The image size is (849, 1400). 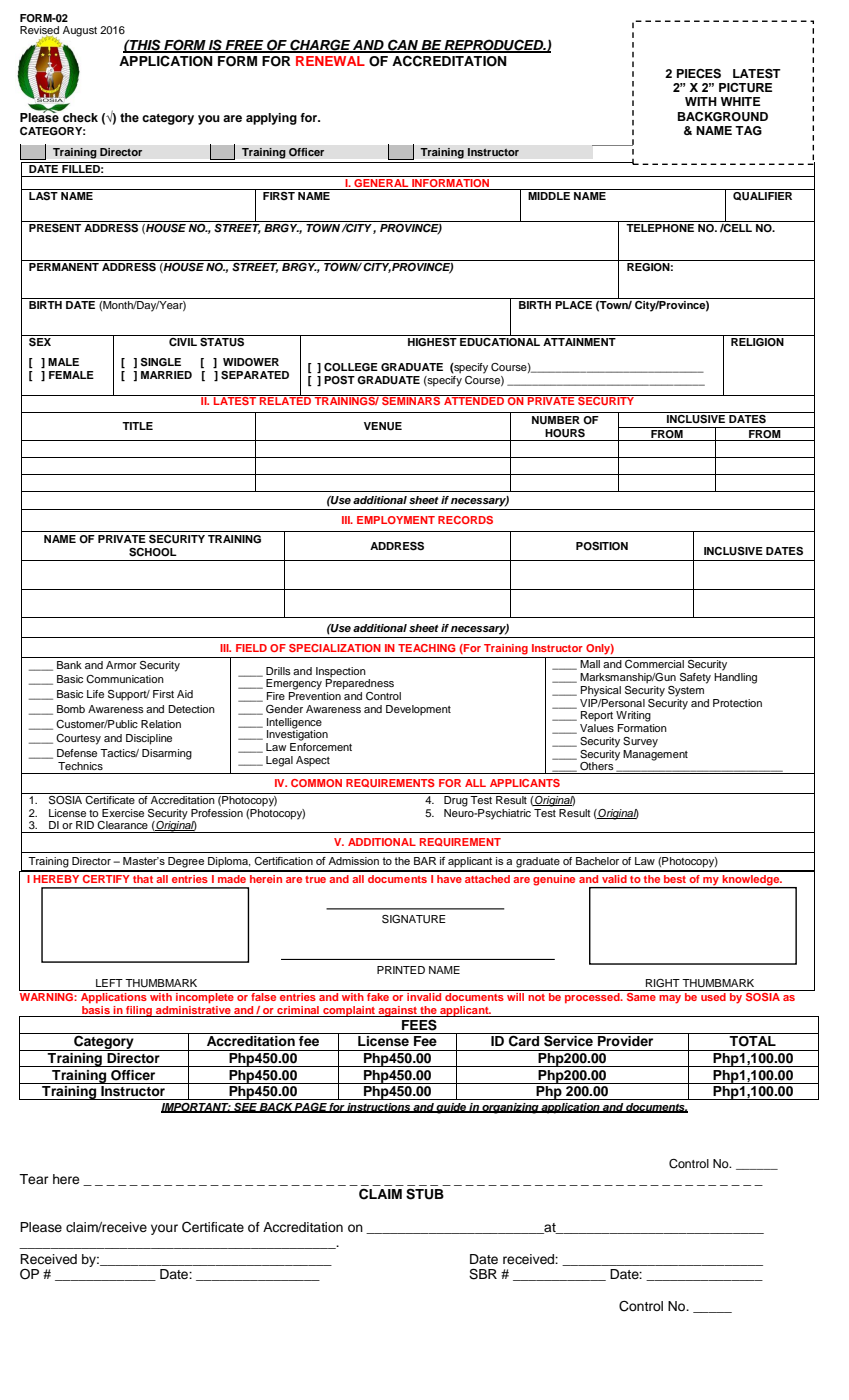 I want to click on your, so click(x=164, y=1229).
